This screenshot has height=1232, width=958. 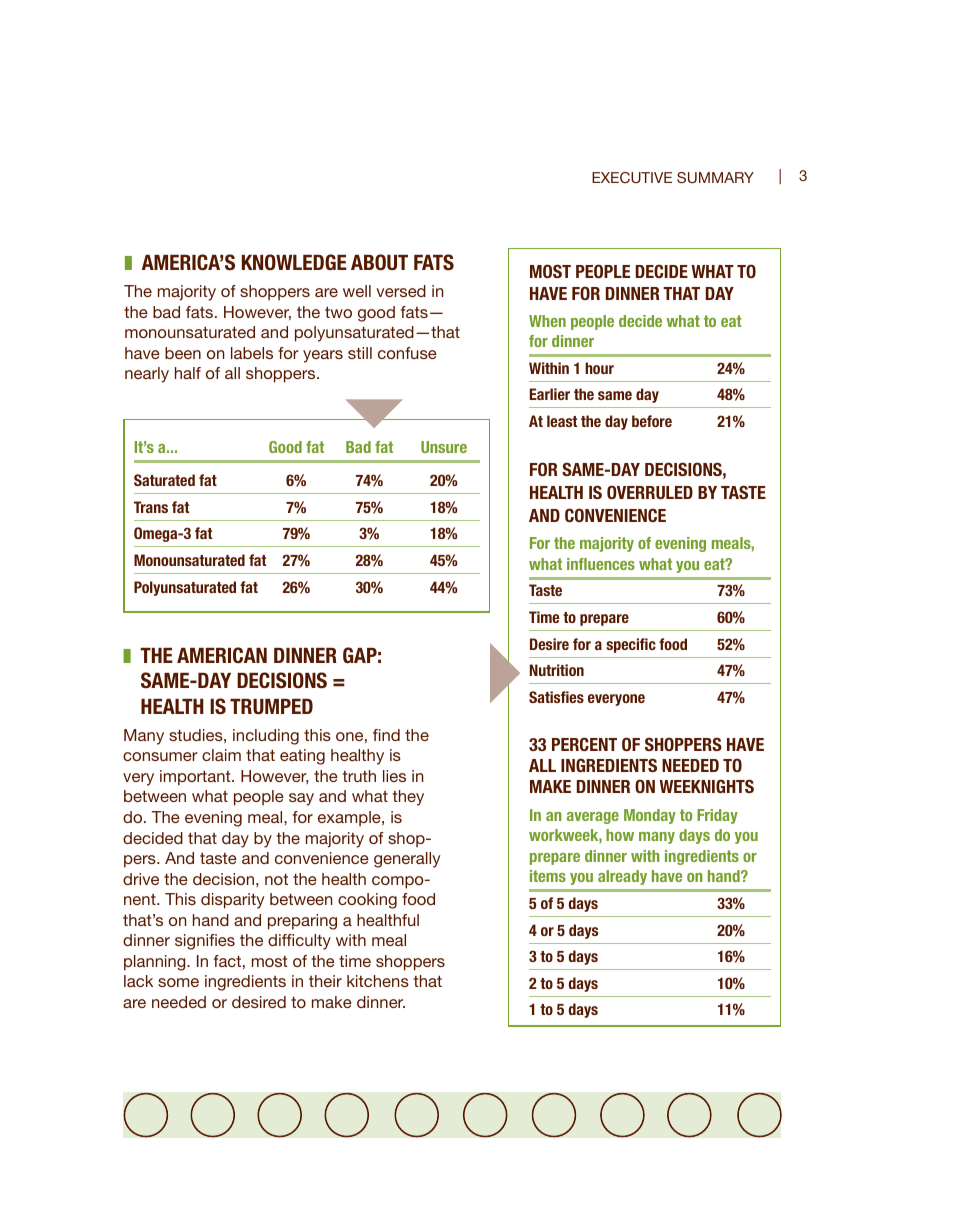 What do you see at coordinates (622, 877) in the screenshot?
I see `already` at bounding box center [622, 877].
